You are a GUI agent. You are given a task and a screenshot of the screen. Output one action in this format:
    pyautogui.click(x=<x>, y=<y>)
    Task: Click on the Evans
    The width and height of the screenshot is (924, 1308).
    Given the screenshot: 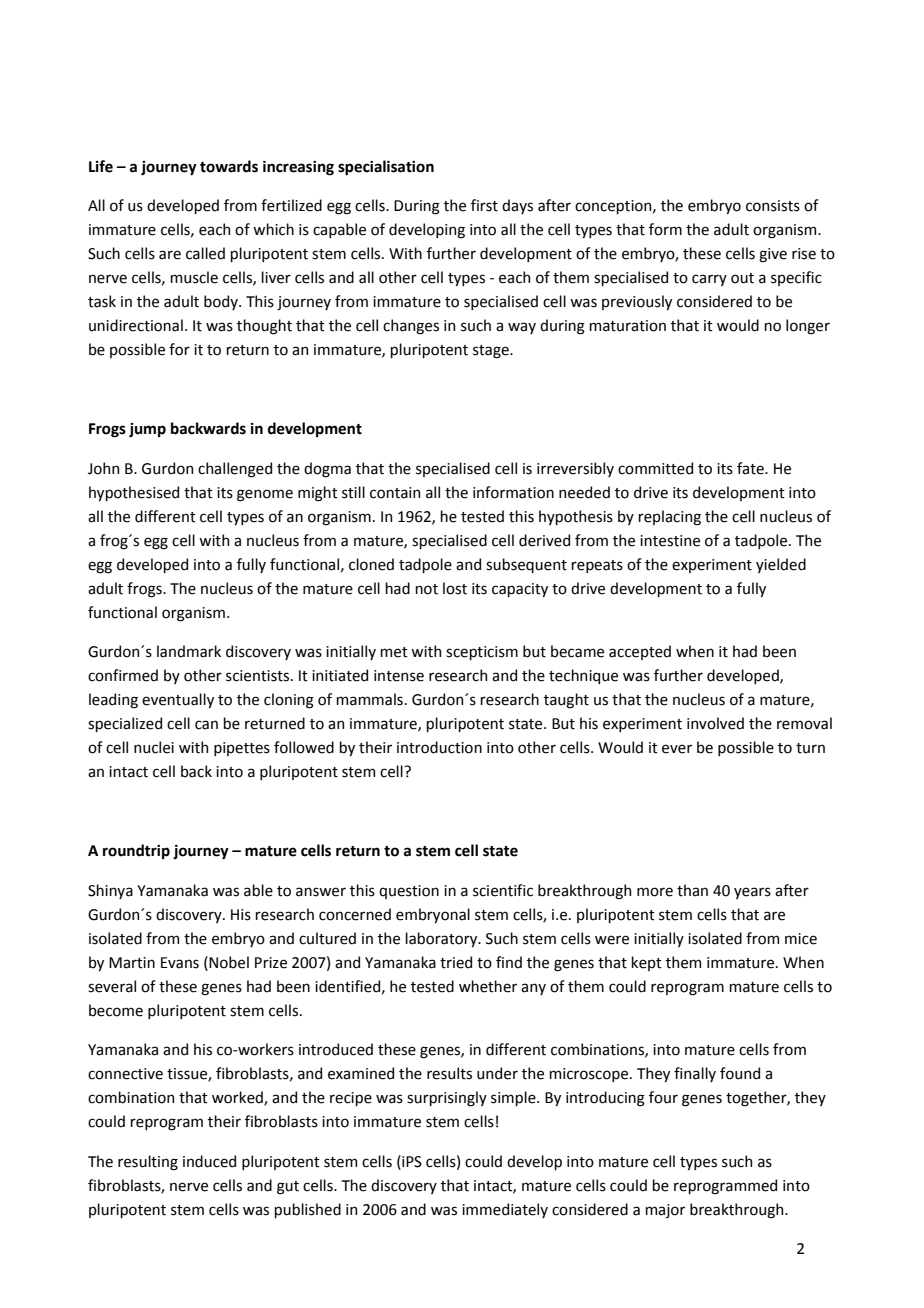 What is the action you would take?
    pyautogui.click(x=180, y=963)
